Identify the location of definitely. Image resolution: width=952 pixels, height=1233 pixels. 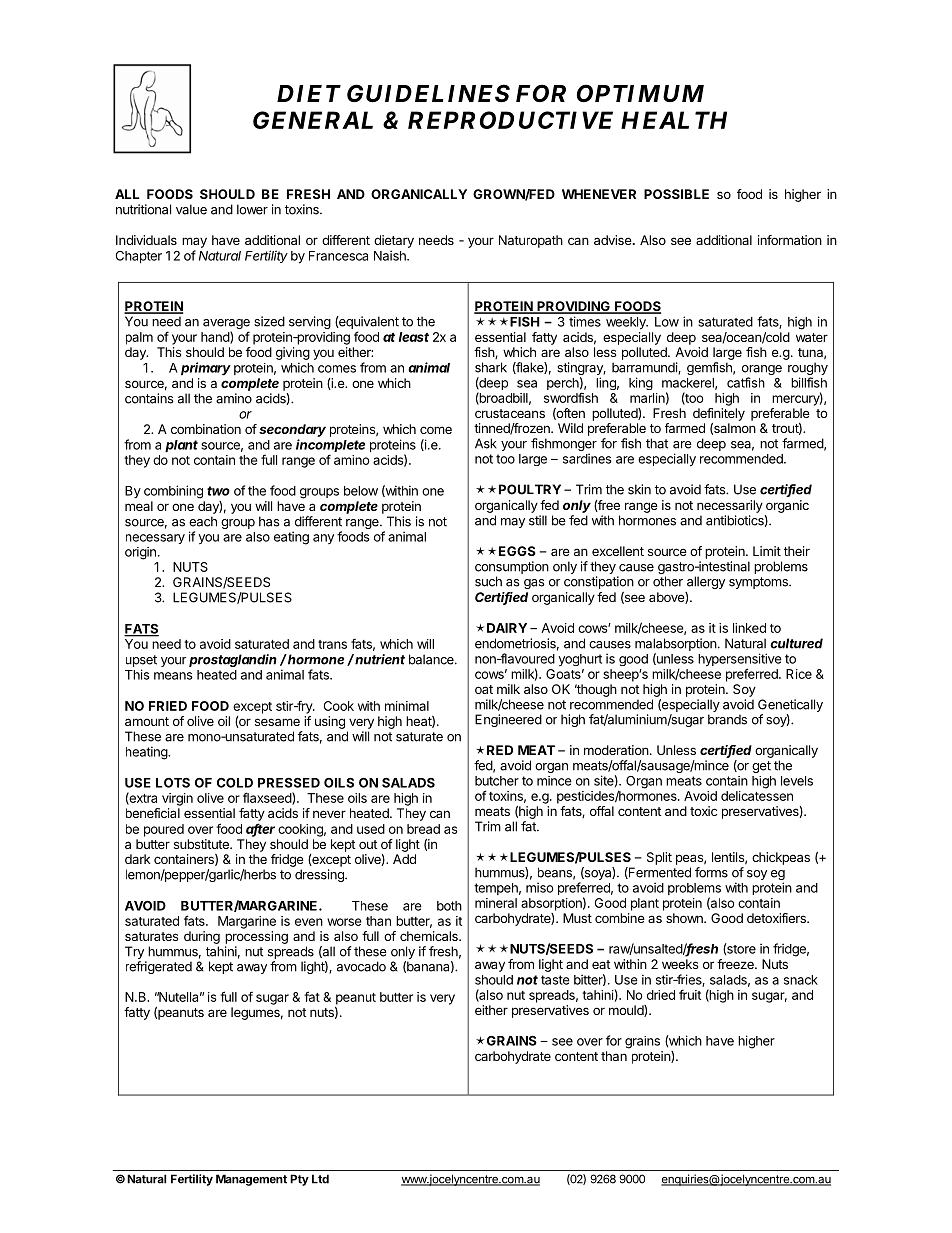
(719, 414).
